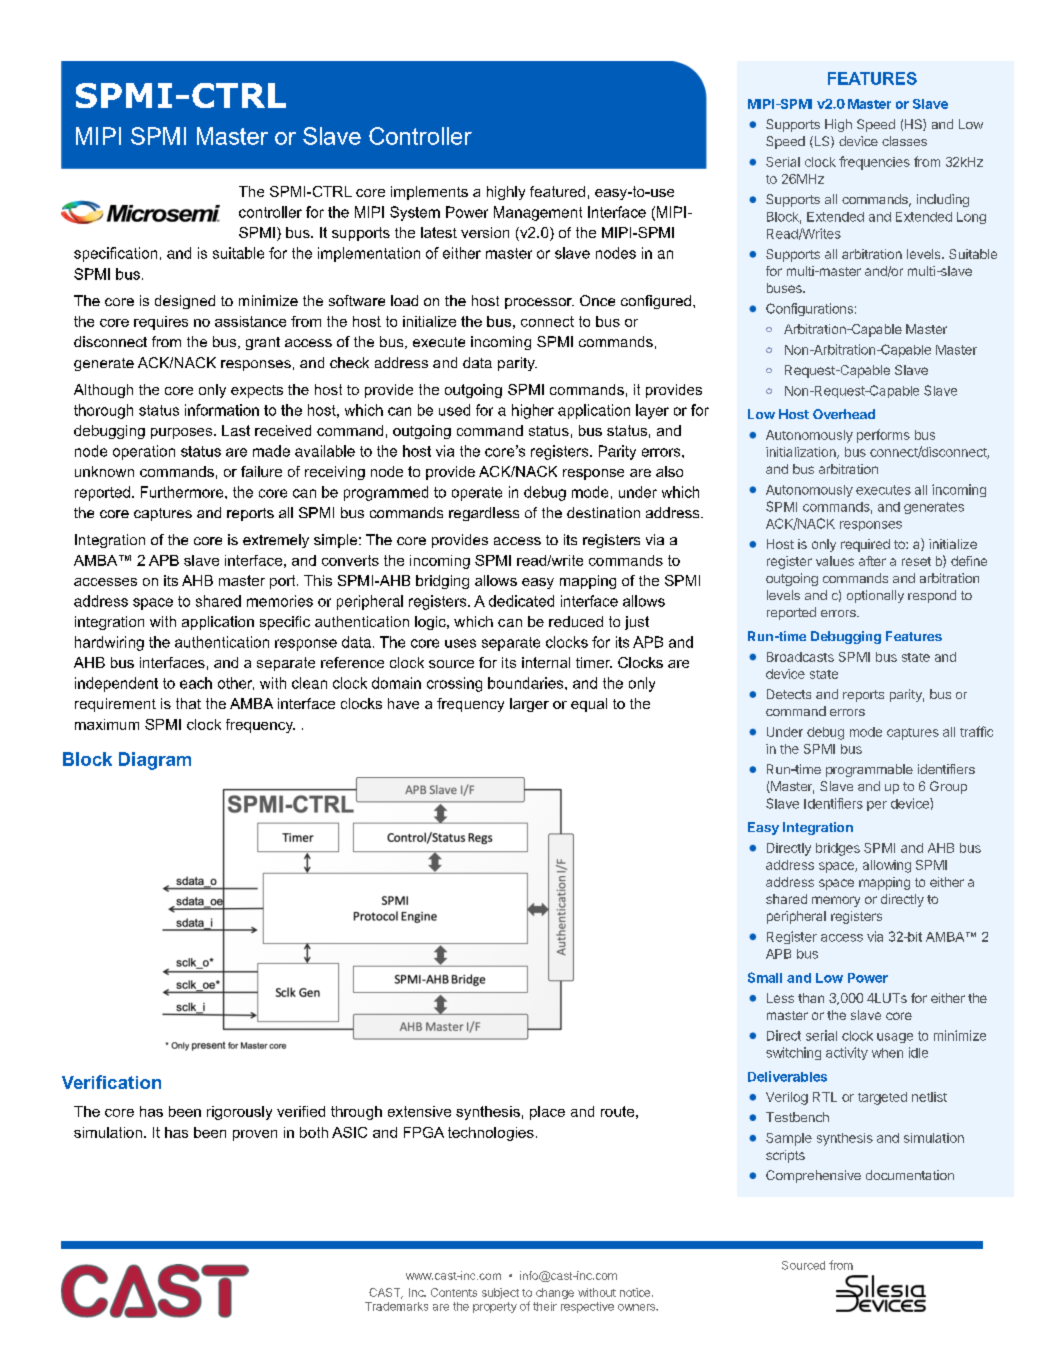 This page has width=1044, height=1351. I want to click on performs, so click(883, 436).
